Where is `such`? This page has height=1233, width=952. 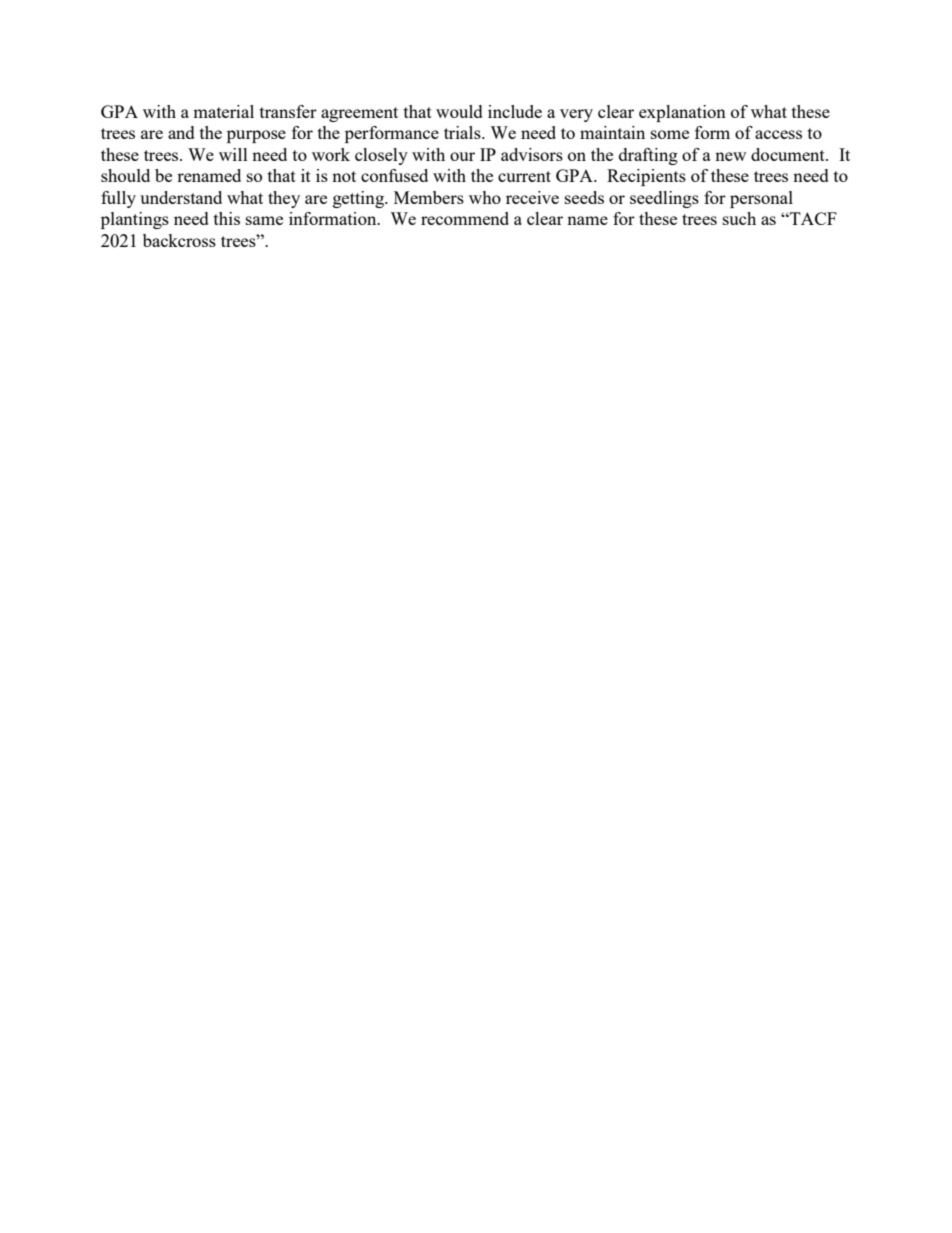
such is located at coordinates (739, 218).
